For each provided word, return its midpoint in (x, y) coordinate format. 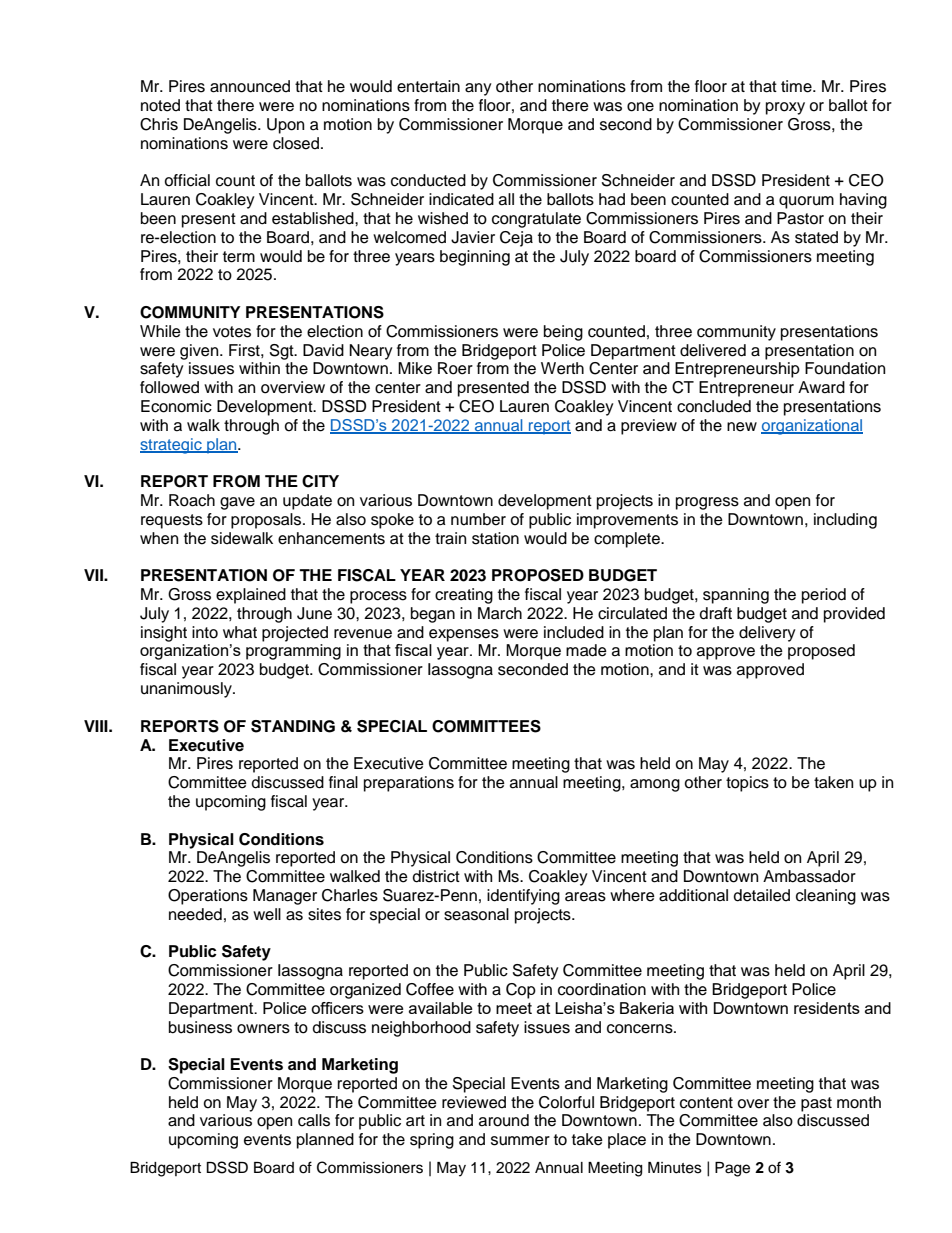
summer (520, 1141)
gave (237, 503)
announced (250, 86)
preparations (409, 784)
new (742, 427)
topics (747, 784)
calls (314, 1120)
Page (732, 1169)
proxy (785, 108)
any (478, 89)
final (343, 782)
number (478, 519)
